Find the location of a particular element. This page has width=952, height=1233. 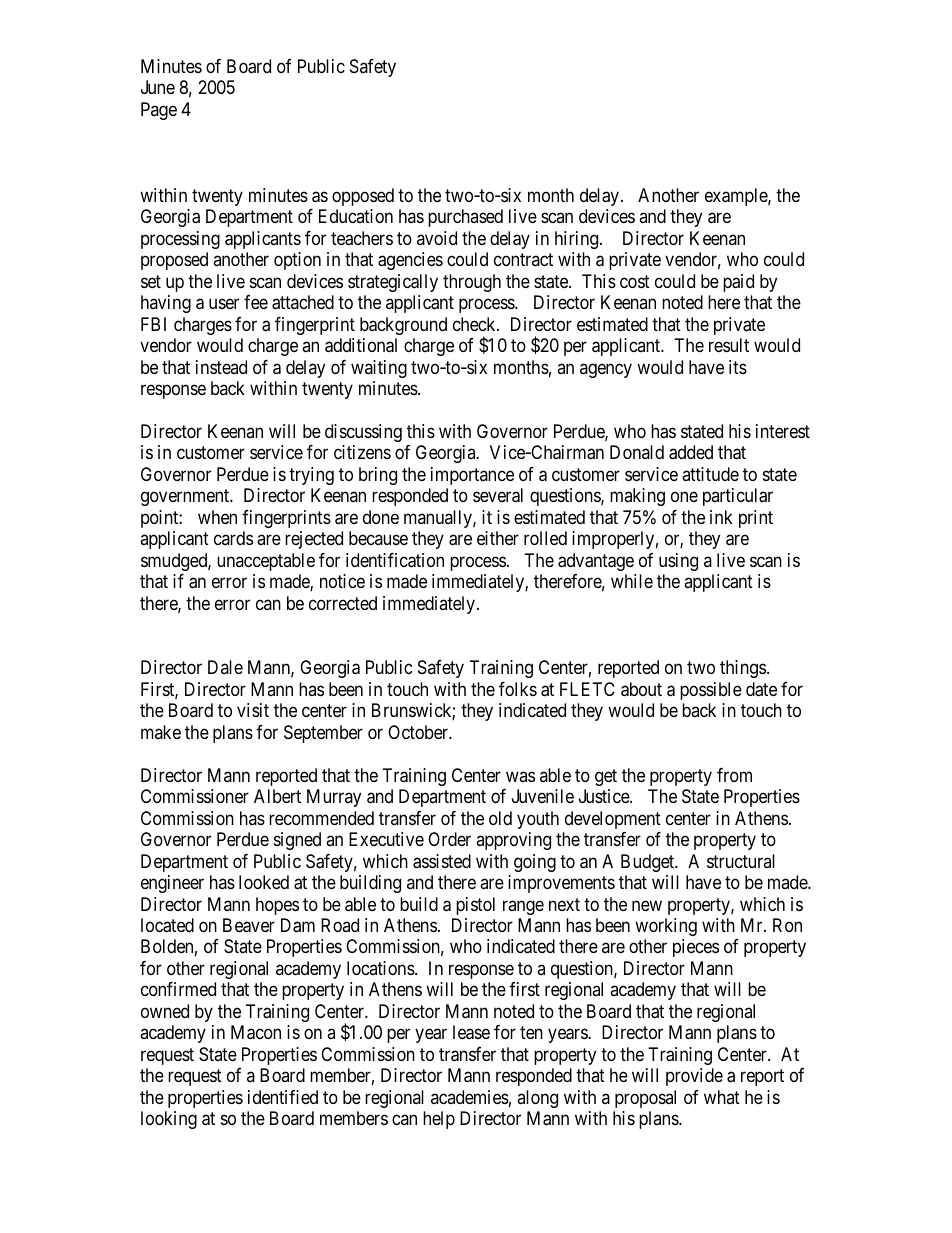

from is located at coordinates (734, 775).
